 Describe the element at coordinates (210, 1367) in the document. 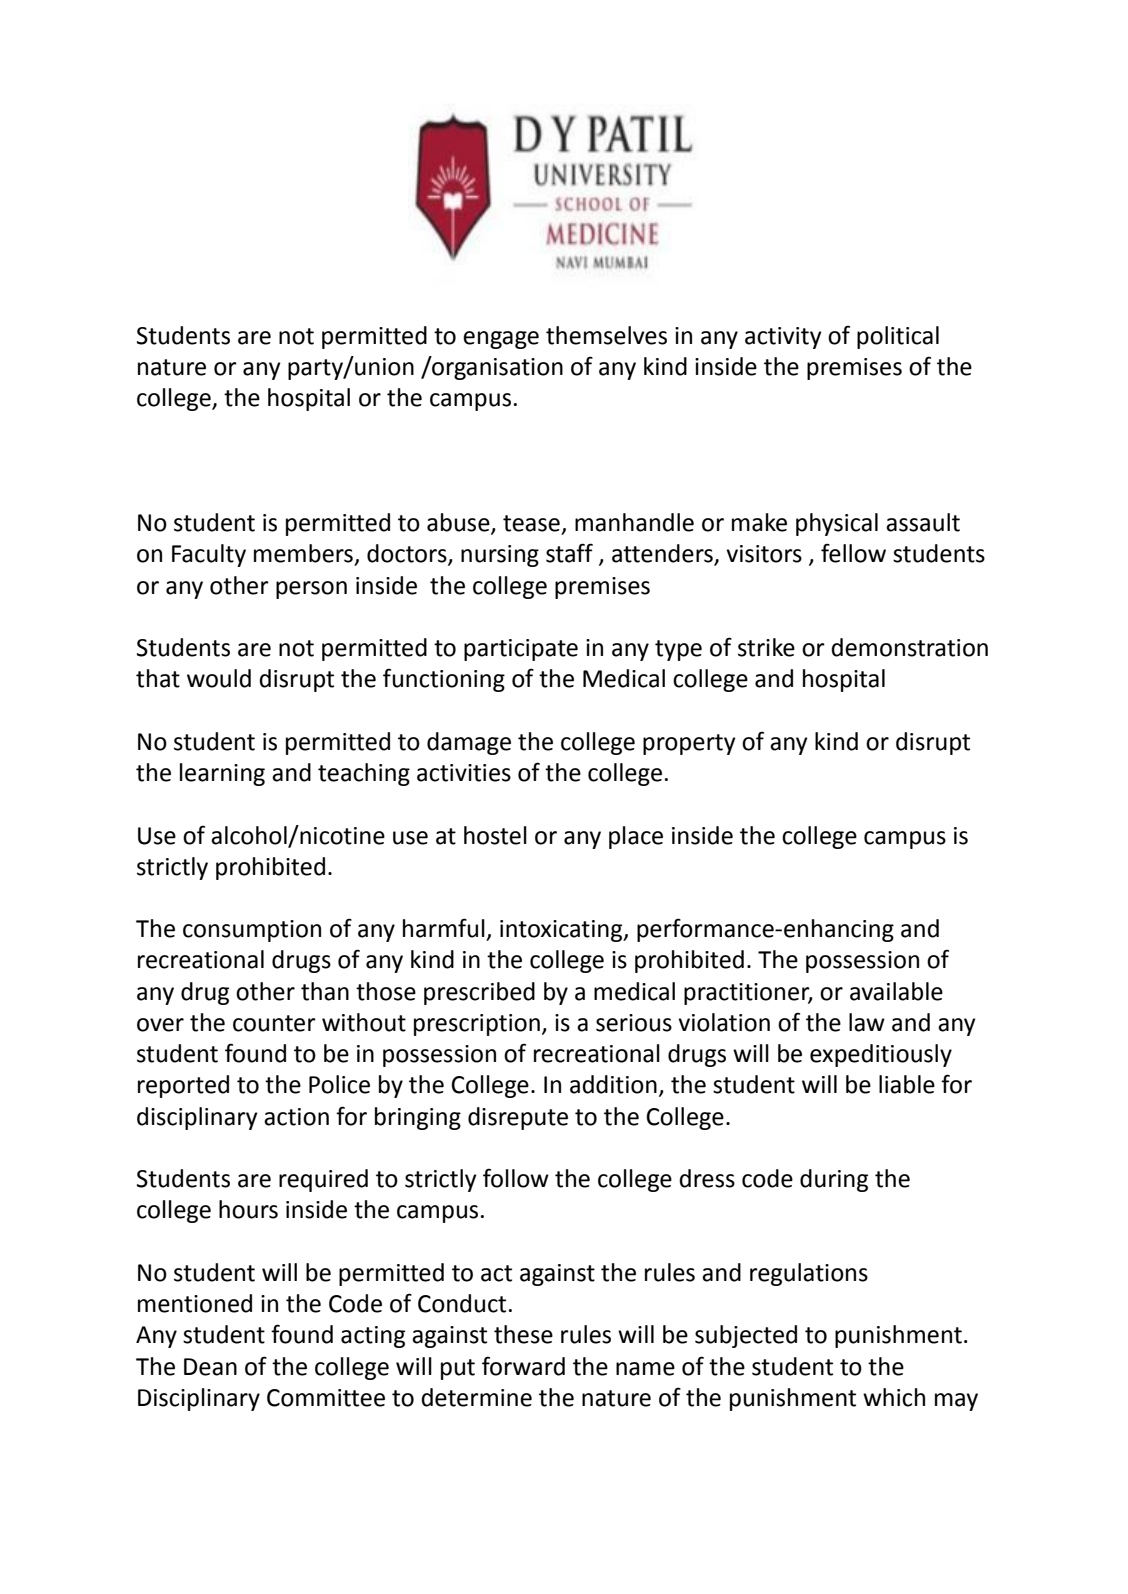

I see `Dean` at that location.
